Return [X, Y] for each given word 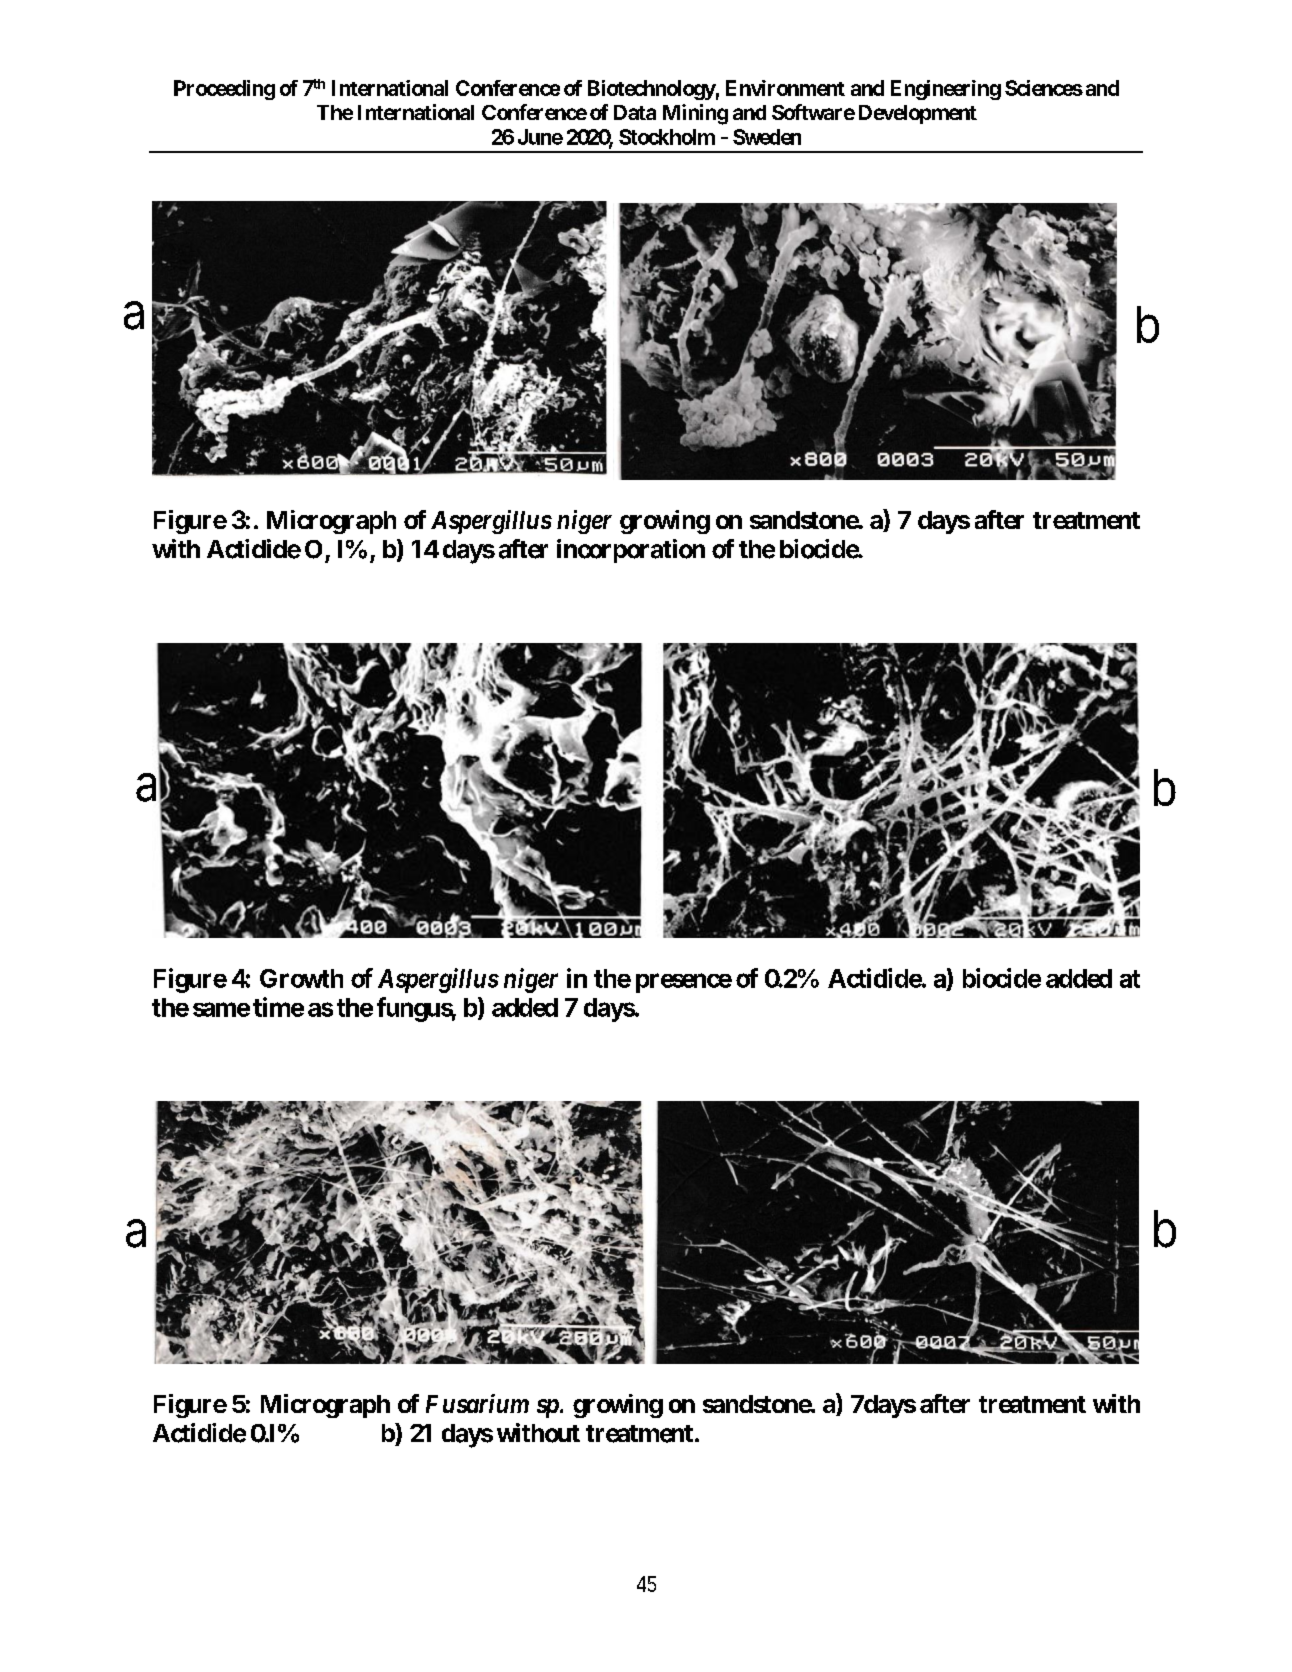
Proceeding [224, 90]
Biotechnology [652, 90]
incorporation [631, 551]
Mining [695, 114]
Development [918, 114]
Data [635, 112]
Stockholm [667, 137]
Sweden [767, 137]
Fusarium [477, 1403]
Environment [785, 88]
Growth [301, 978]
